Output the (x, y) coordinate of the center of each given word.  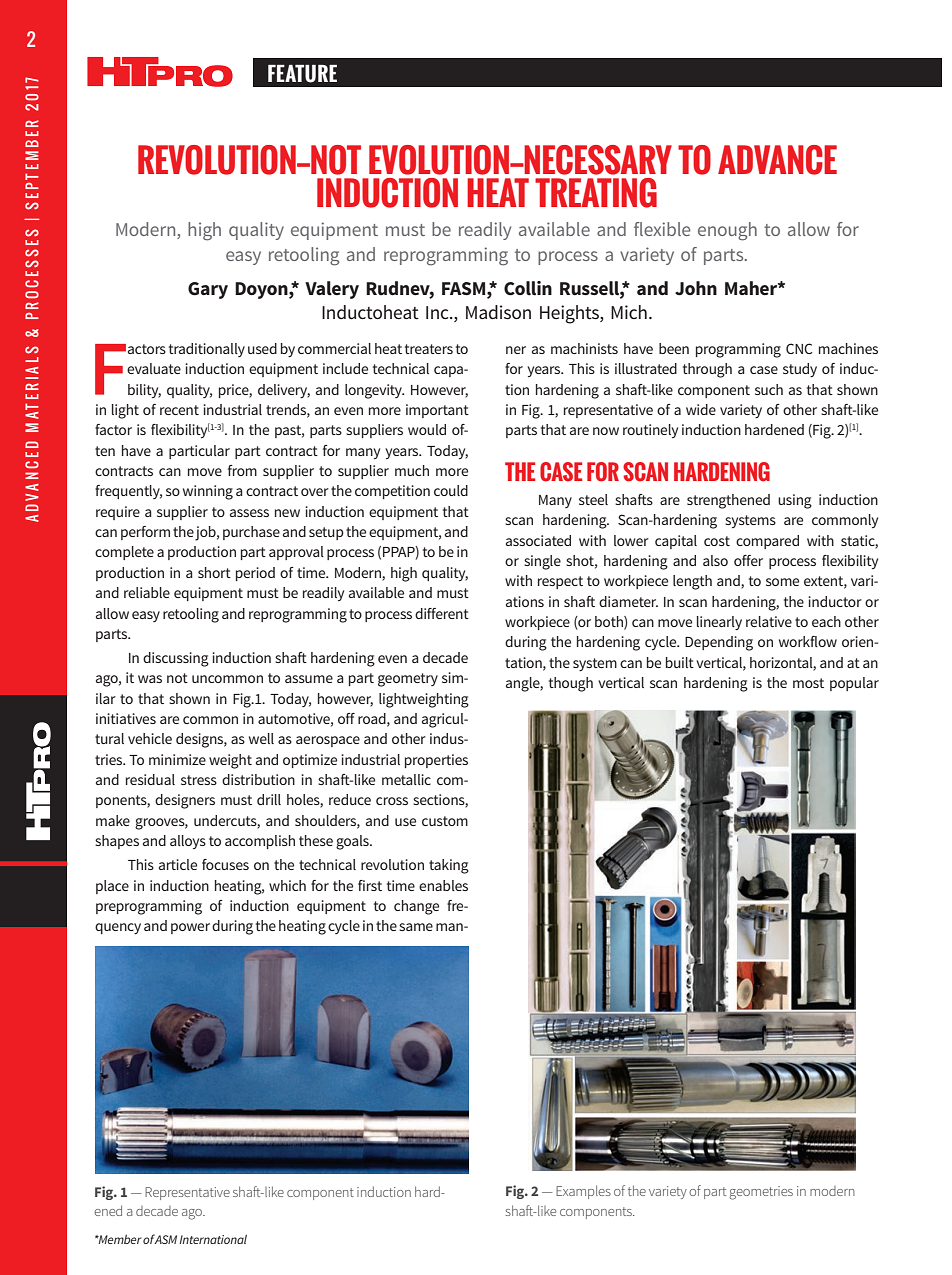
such (769, 389)
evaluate (154, 368)
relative (769, 621)
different (442, 613)
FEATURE (302, 74)
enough (727, 231)
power (190, 928)
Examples (583, 1192)
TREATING (596, 193)
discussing (176, 659)
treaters (429, 349)
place (112, 887)
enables (443, 885)
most (808, 683)
